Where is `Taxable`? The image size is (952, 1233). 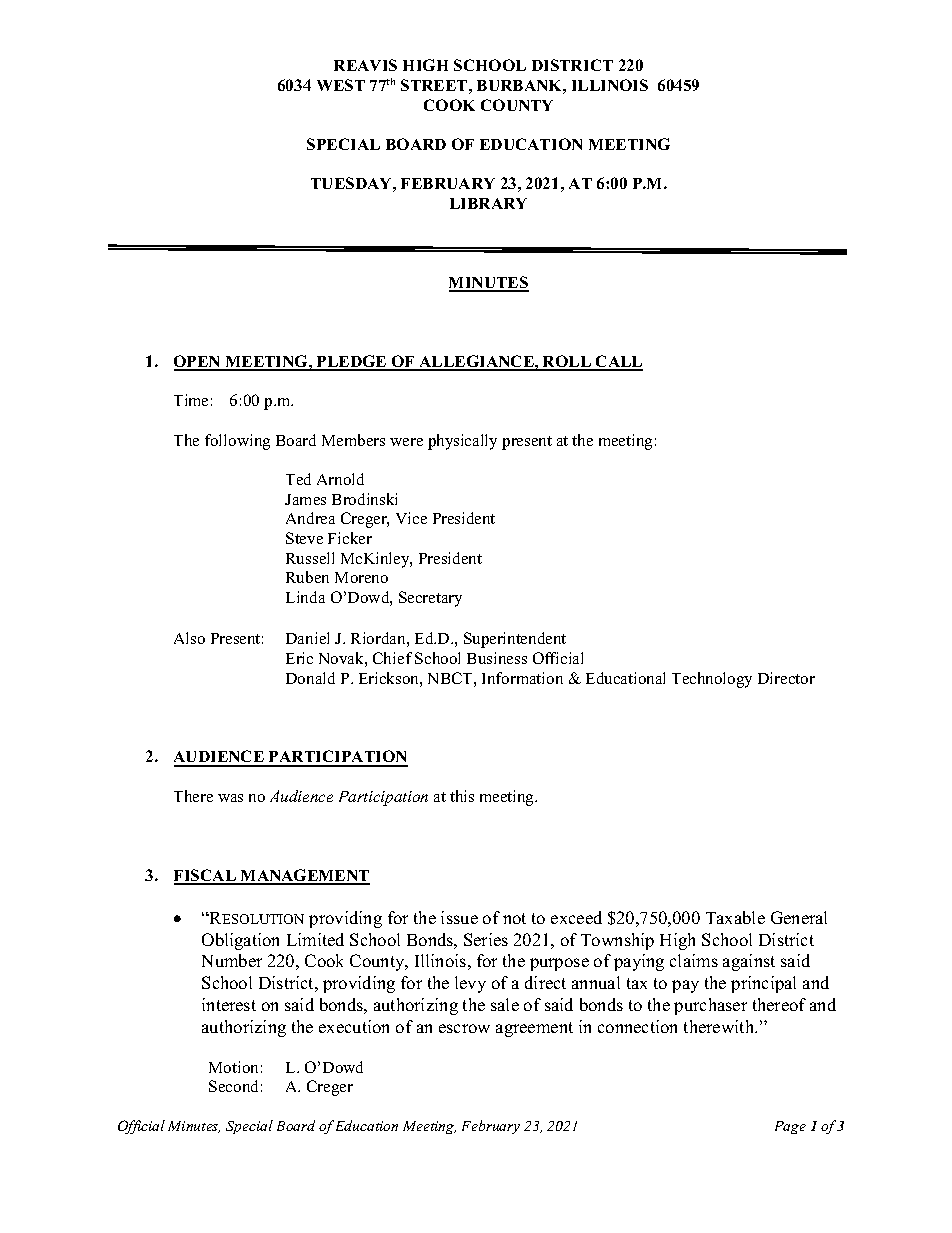 Taxable is located at coordinates (735, 917).
